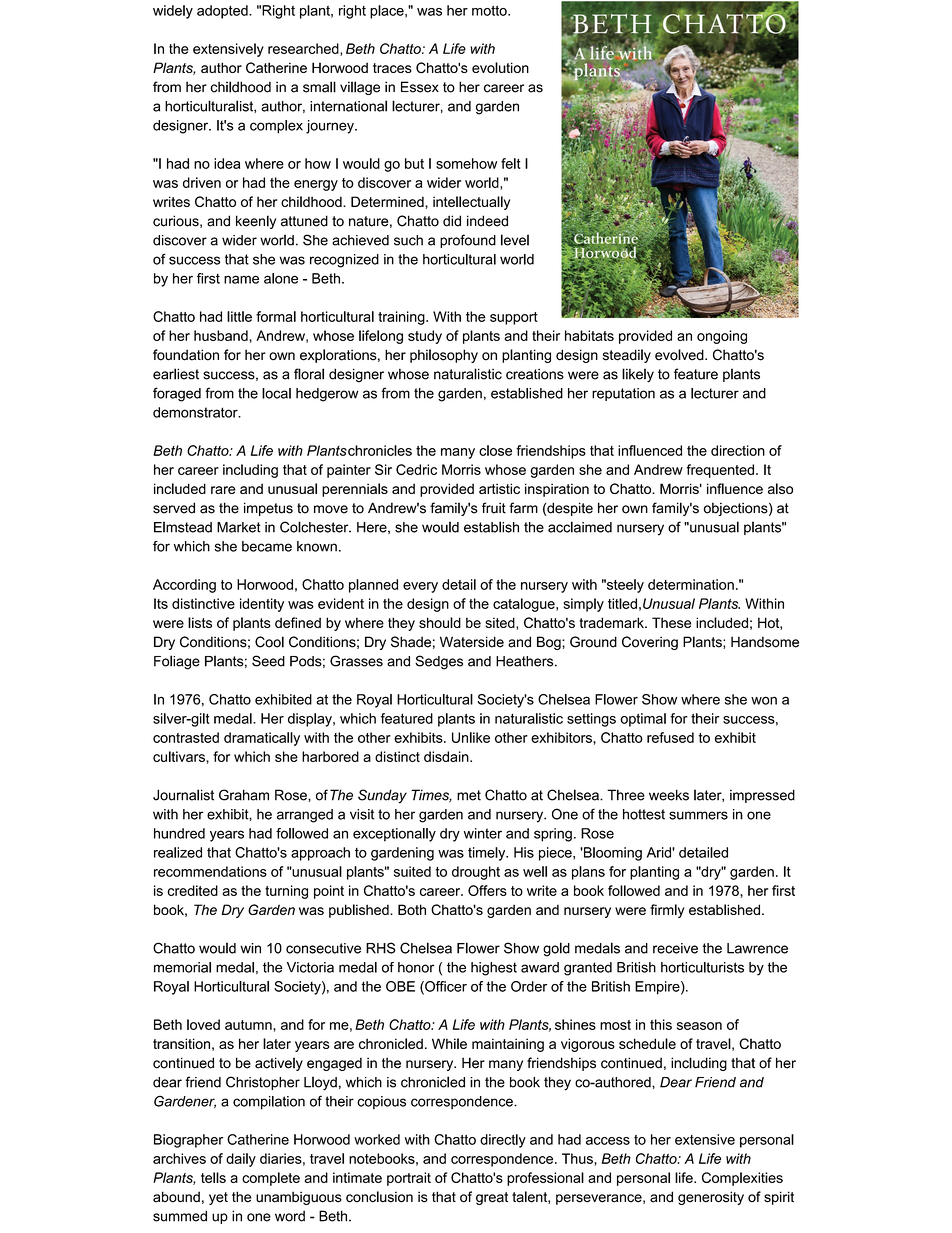 The height and width of the screenshot is (1233, 952). I want to click on determination, so click(691, 584).
